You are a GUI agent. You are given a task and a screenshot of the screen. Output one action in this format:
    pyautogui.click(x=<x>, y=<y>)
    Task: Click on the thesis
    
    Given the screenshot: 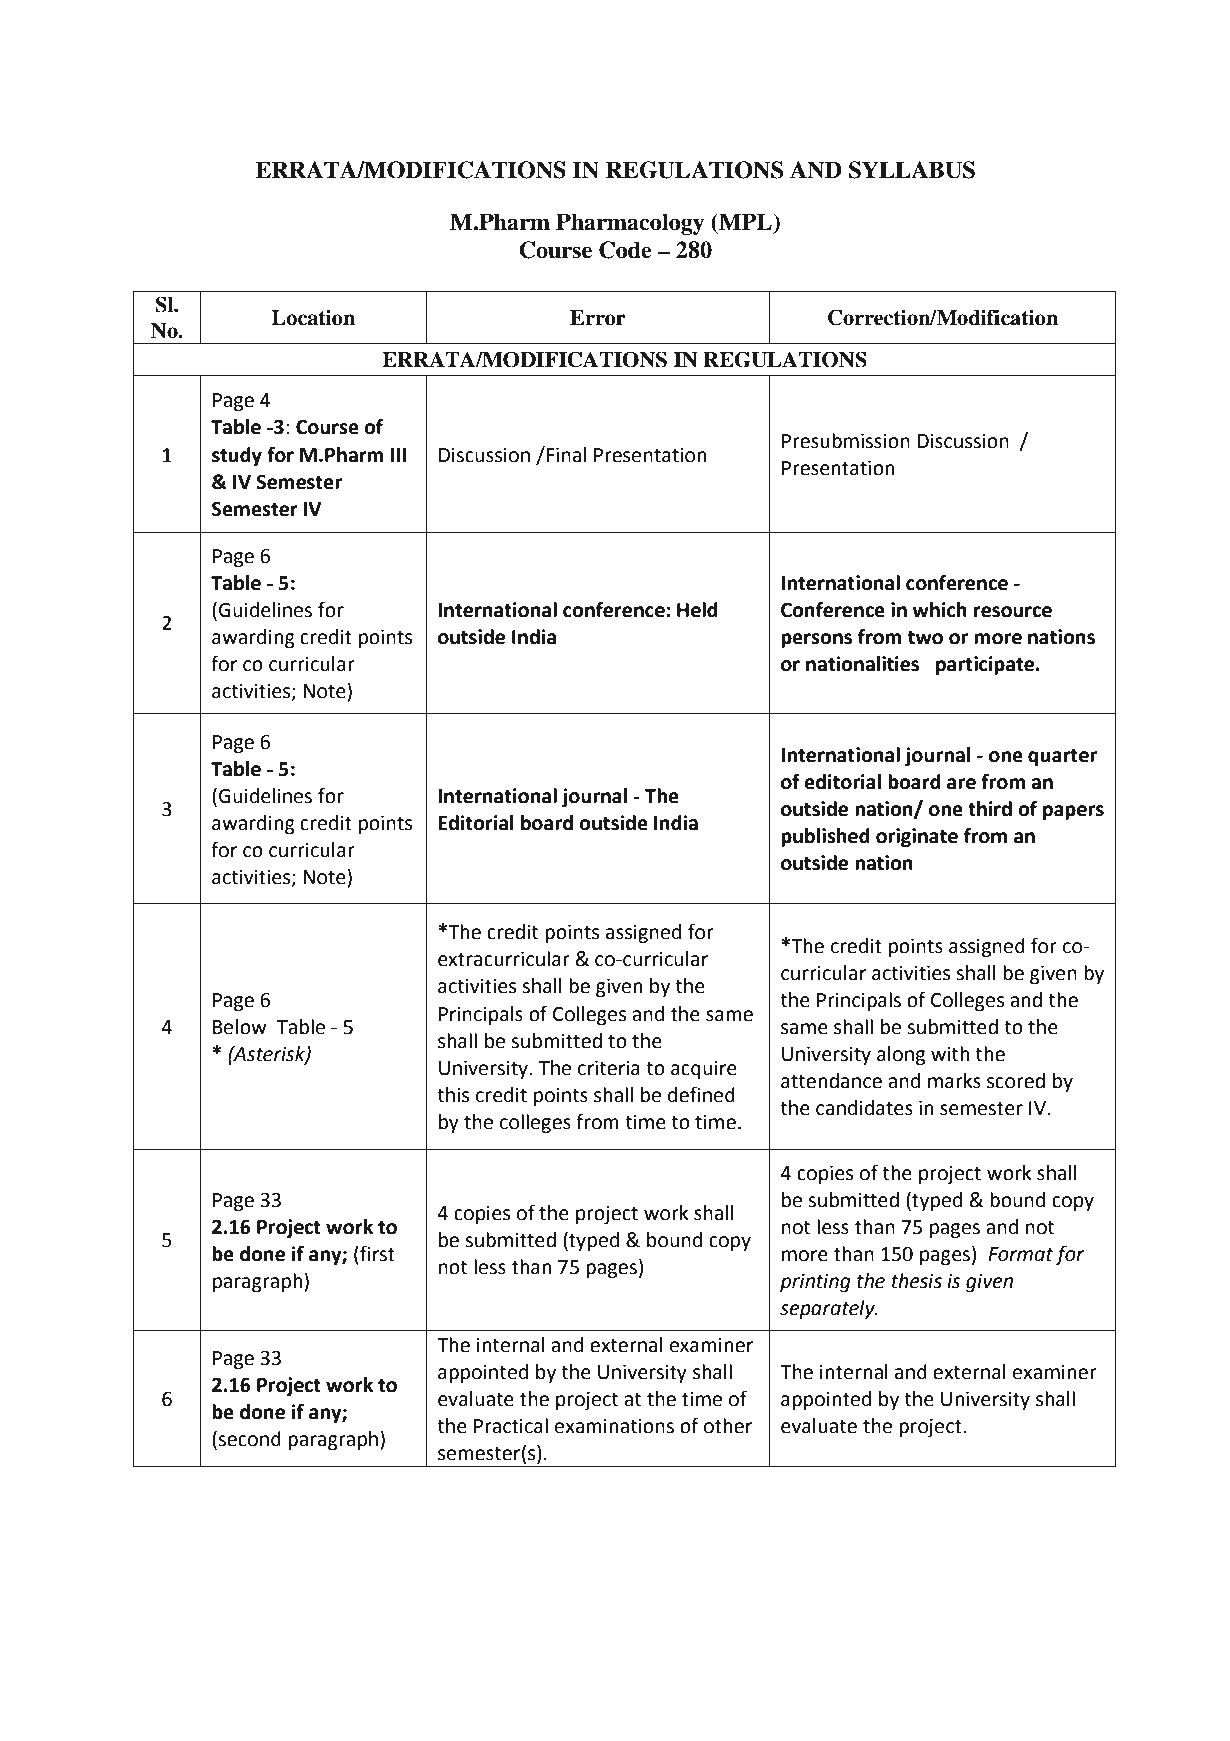 What is the action you would take?
    pyautogui.click(x=917, y=1281)
